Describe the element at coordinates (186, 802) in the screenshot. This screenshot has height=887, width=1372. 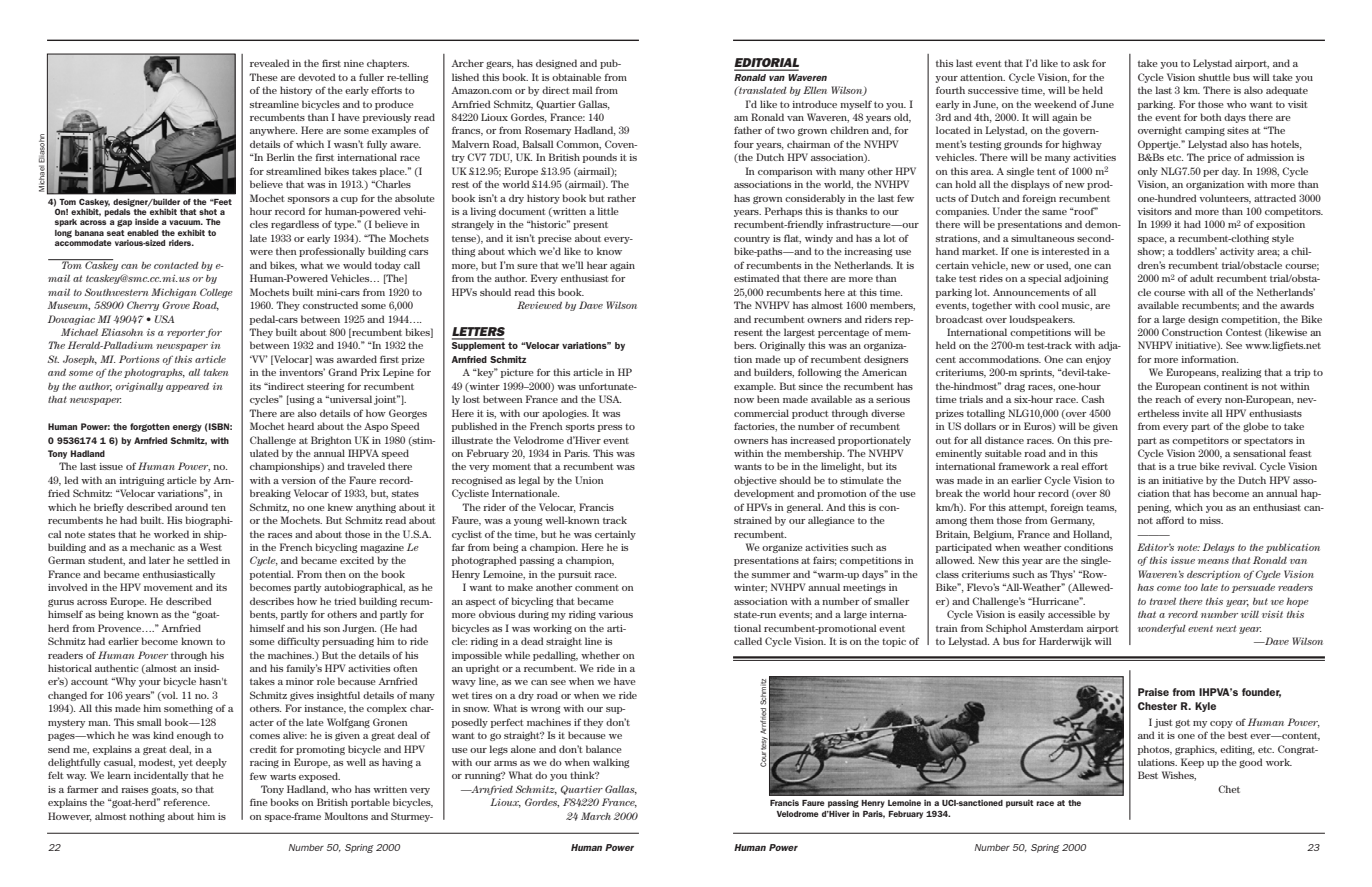
I see `reference` at that location.
